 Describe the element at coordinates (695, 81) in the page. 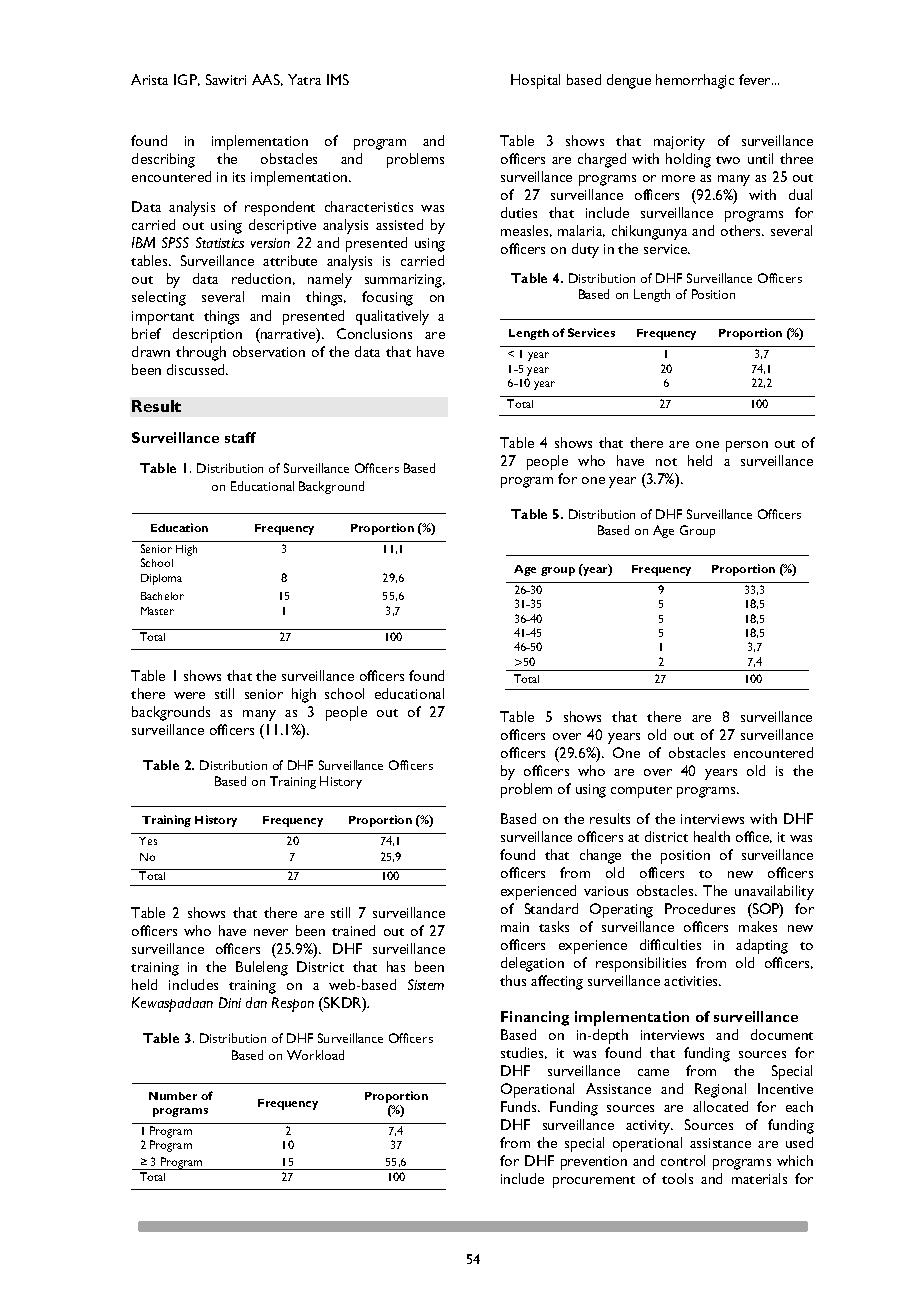

I see `hemorrhagic` at that location.
